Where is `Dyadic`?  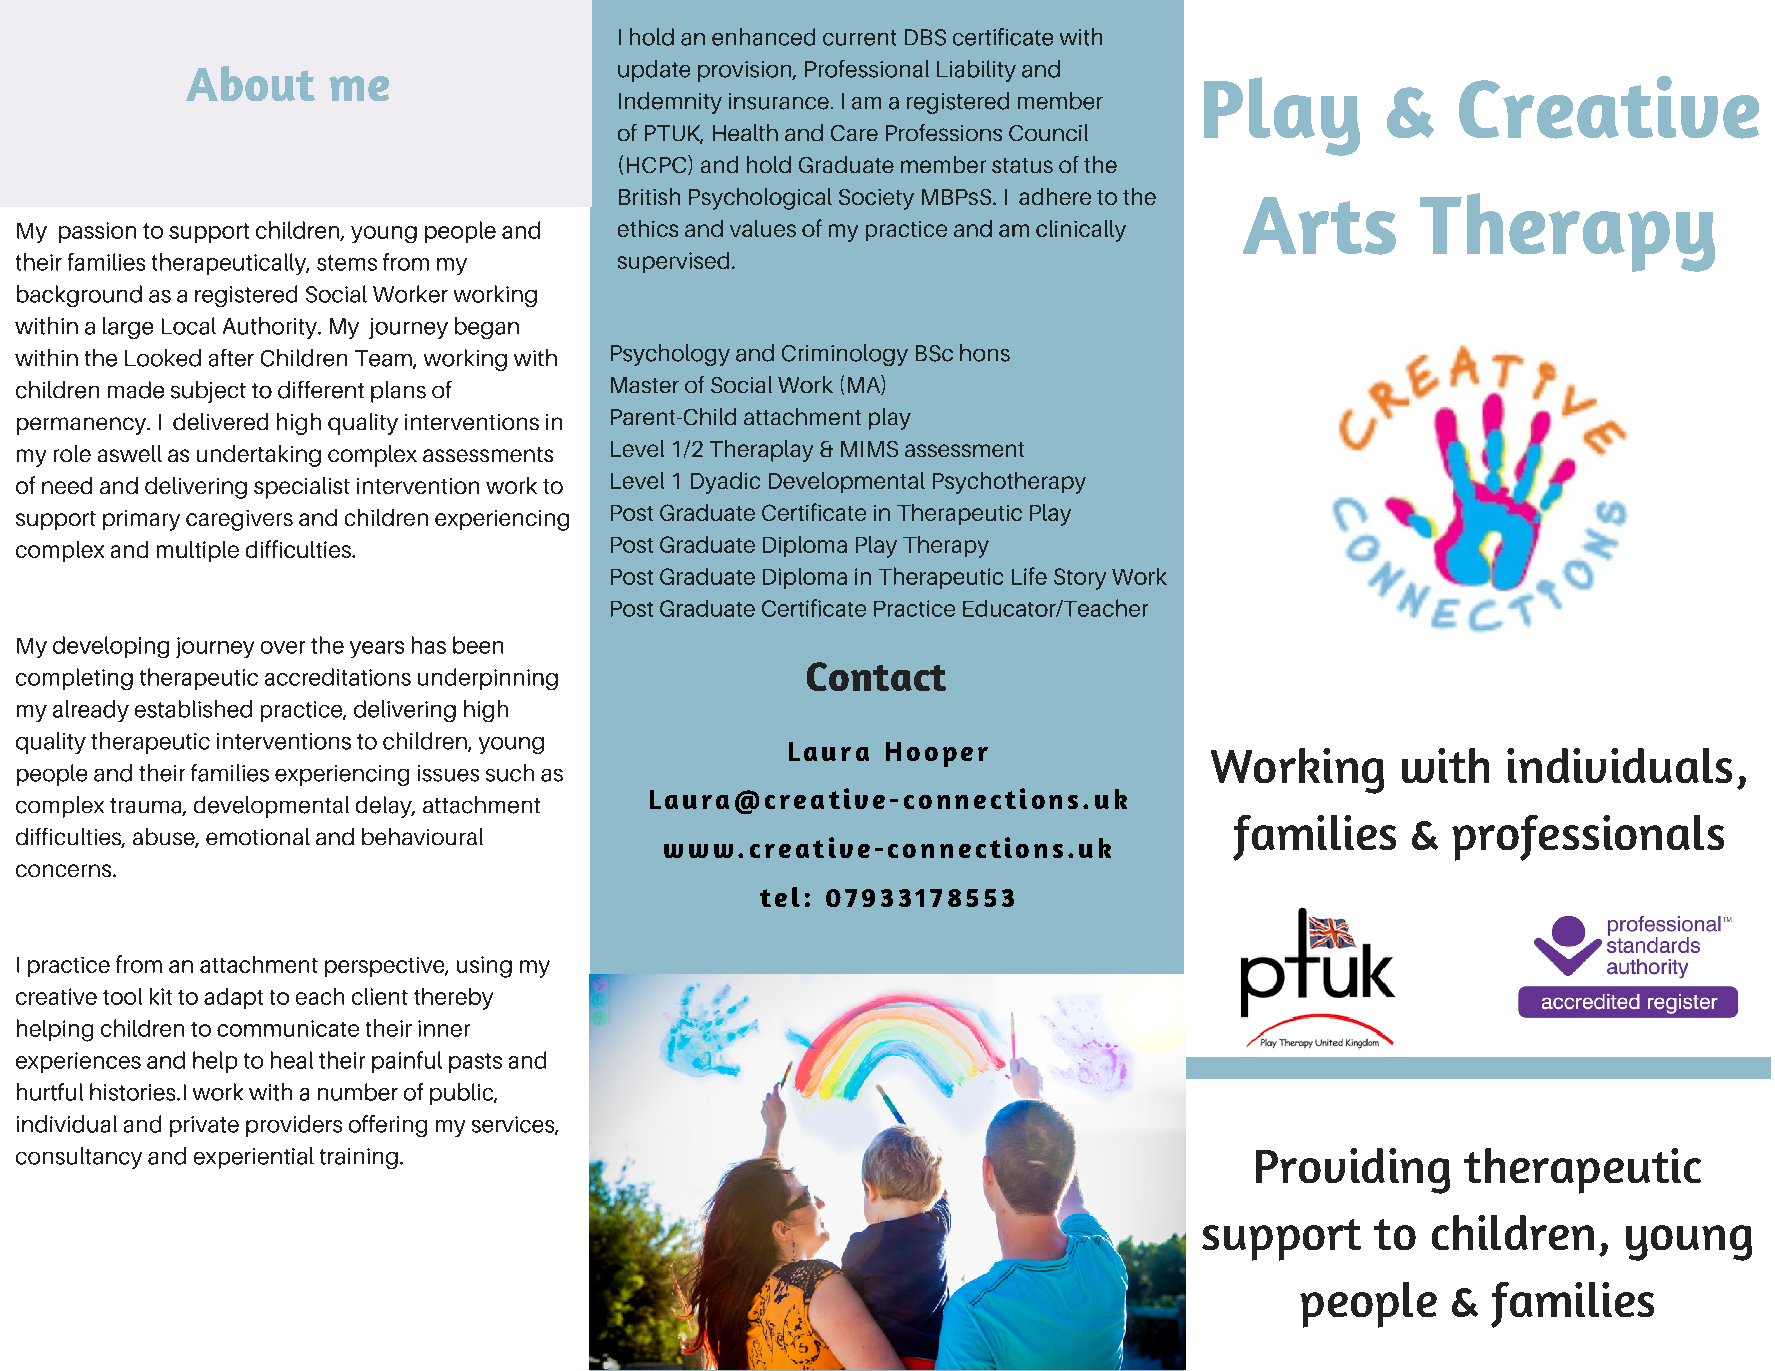 Dyadic is located at coordinates (725, 483).
